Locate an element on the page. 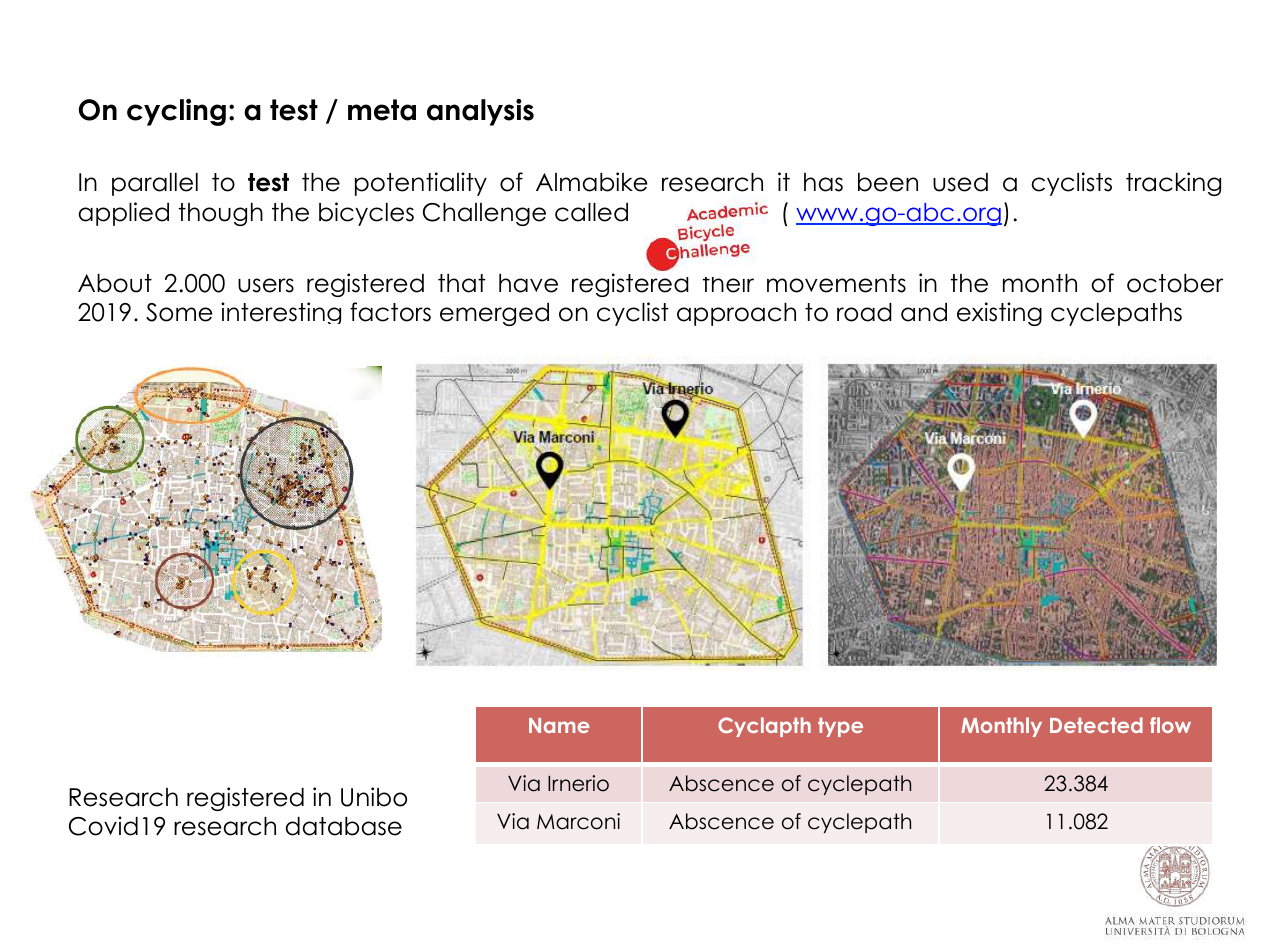  their is located at coordinates (728, 285).
